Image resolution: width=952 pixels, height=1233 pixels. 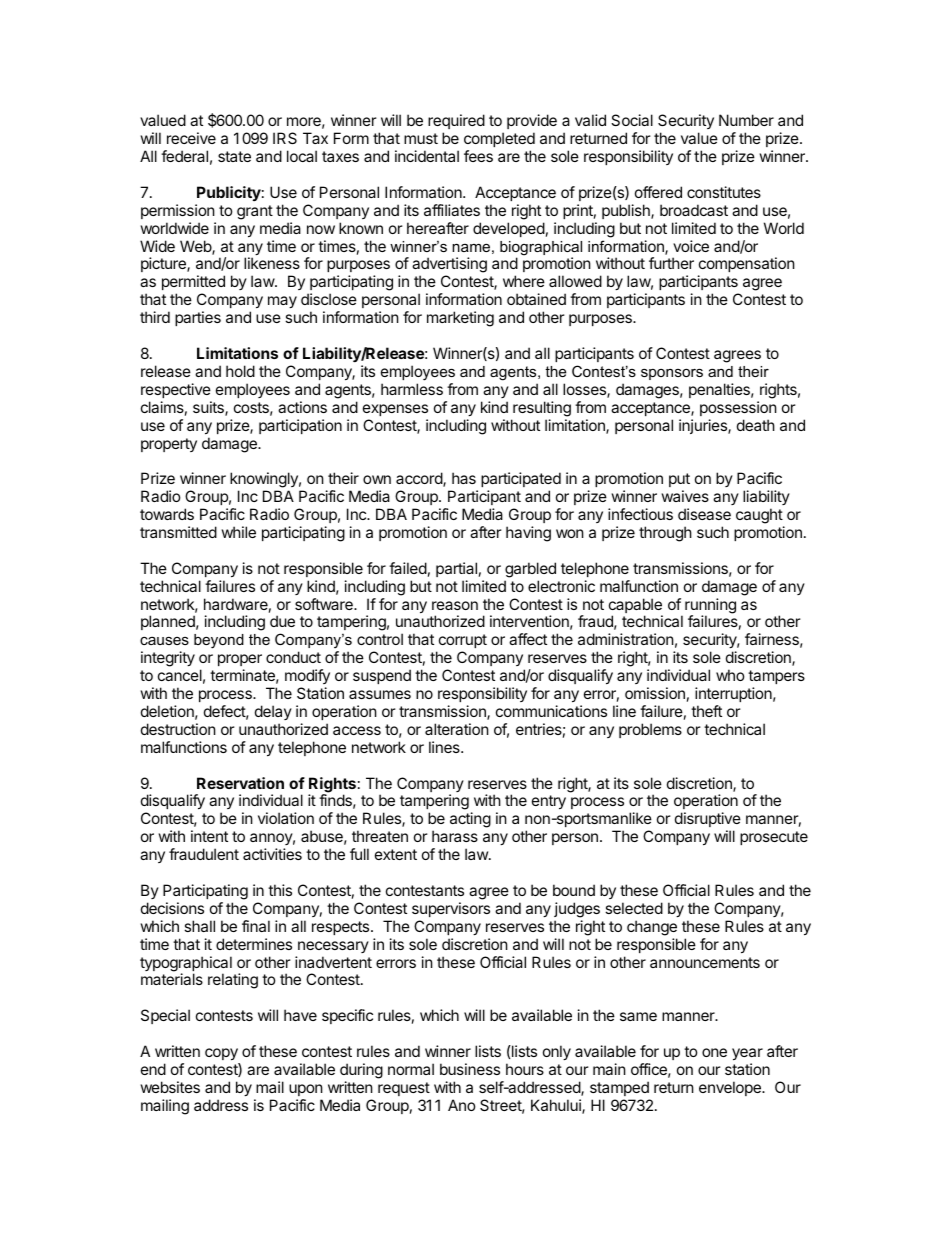 I want to click on beyond, so click(x=219, y=641).
